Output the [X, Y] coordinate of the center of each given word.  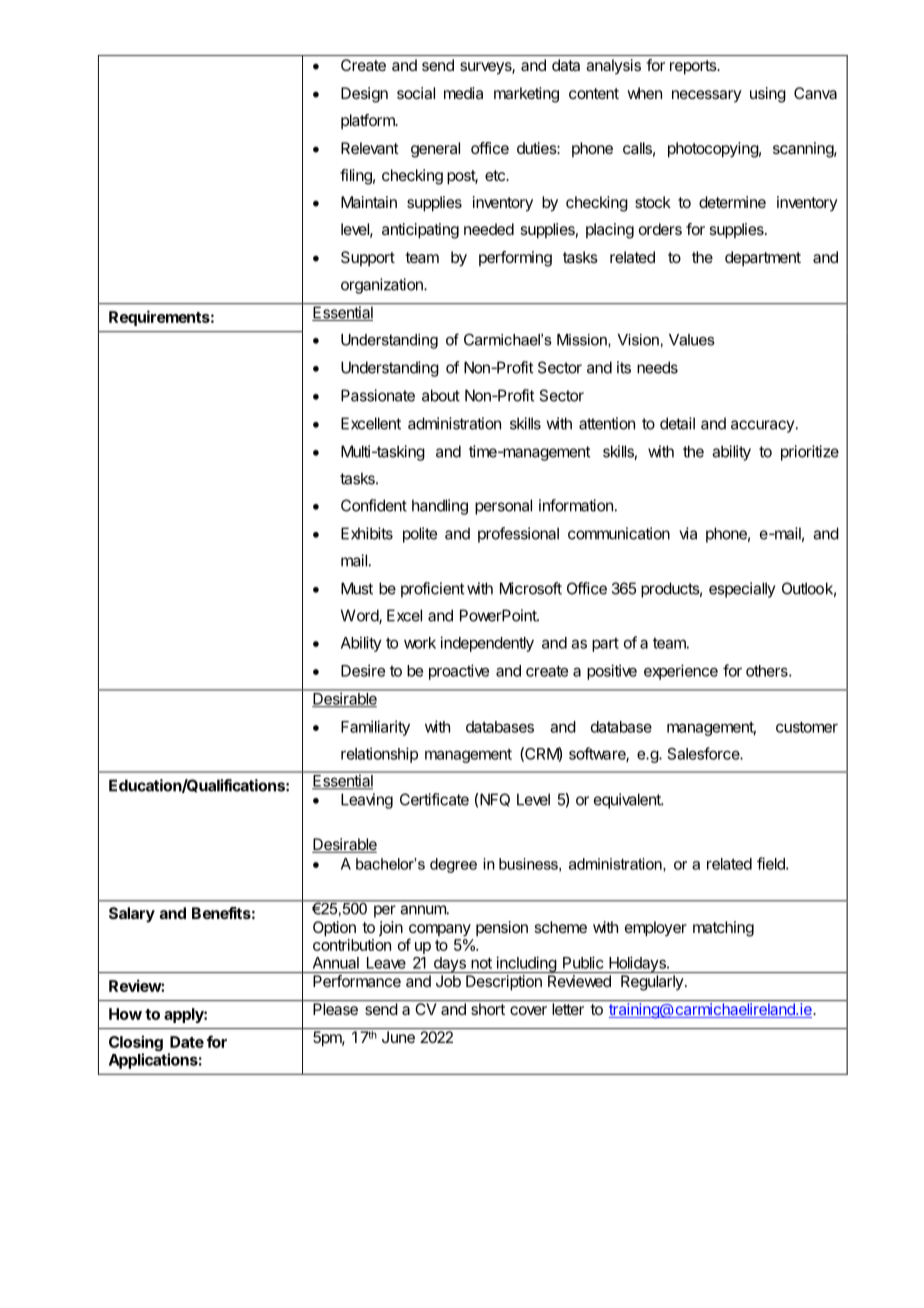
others [768, 671]
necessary [707, 96]
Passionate [378, 395]
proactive [459, 672]
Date [187, 1042]
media [463, 93]
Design [364, 95]
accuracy [762, 426]
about [441, 395]
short [488, 1009]
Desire [363, 670]
